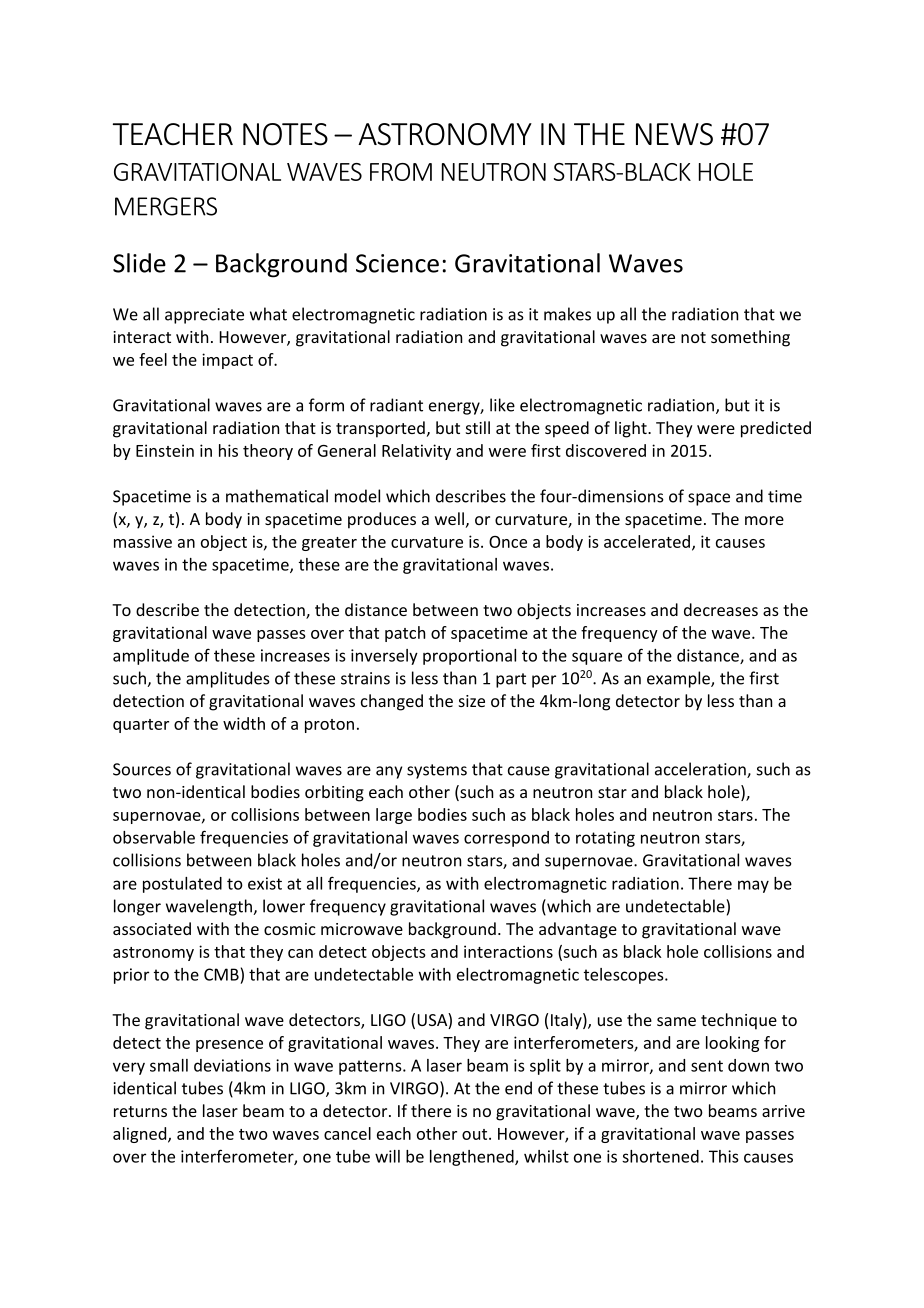 This screenshot has height=1308, width=924. Describe the element at coordinates (476, 1134) in the screenshot. I see `out` at that location.
